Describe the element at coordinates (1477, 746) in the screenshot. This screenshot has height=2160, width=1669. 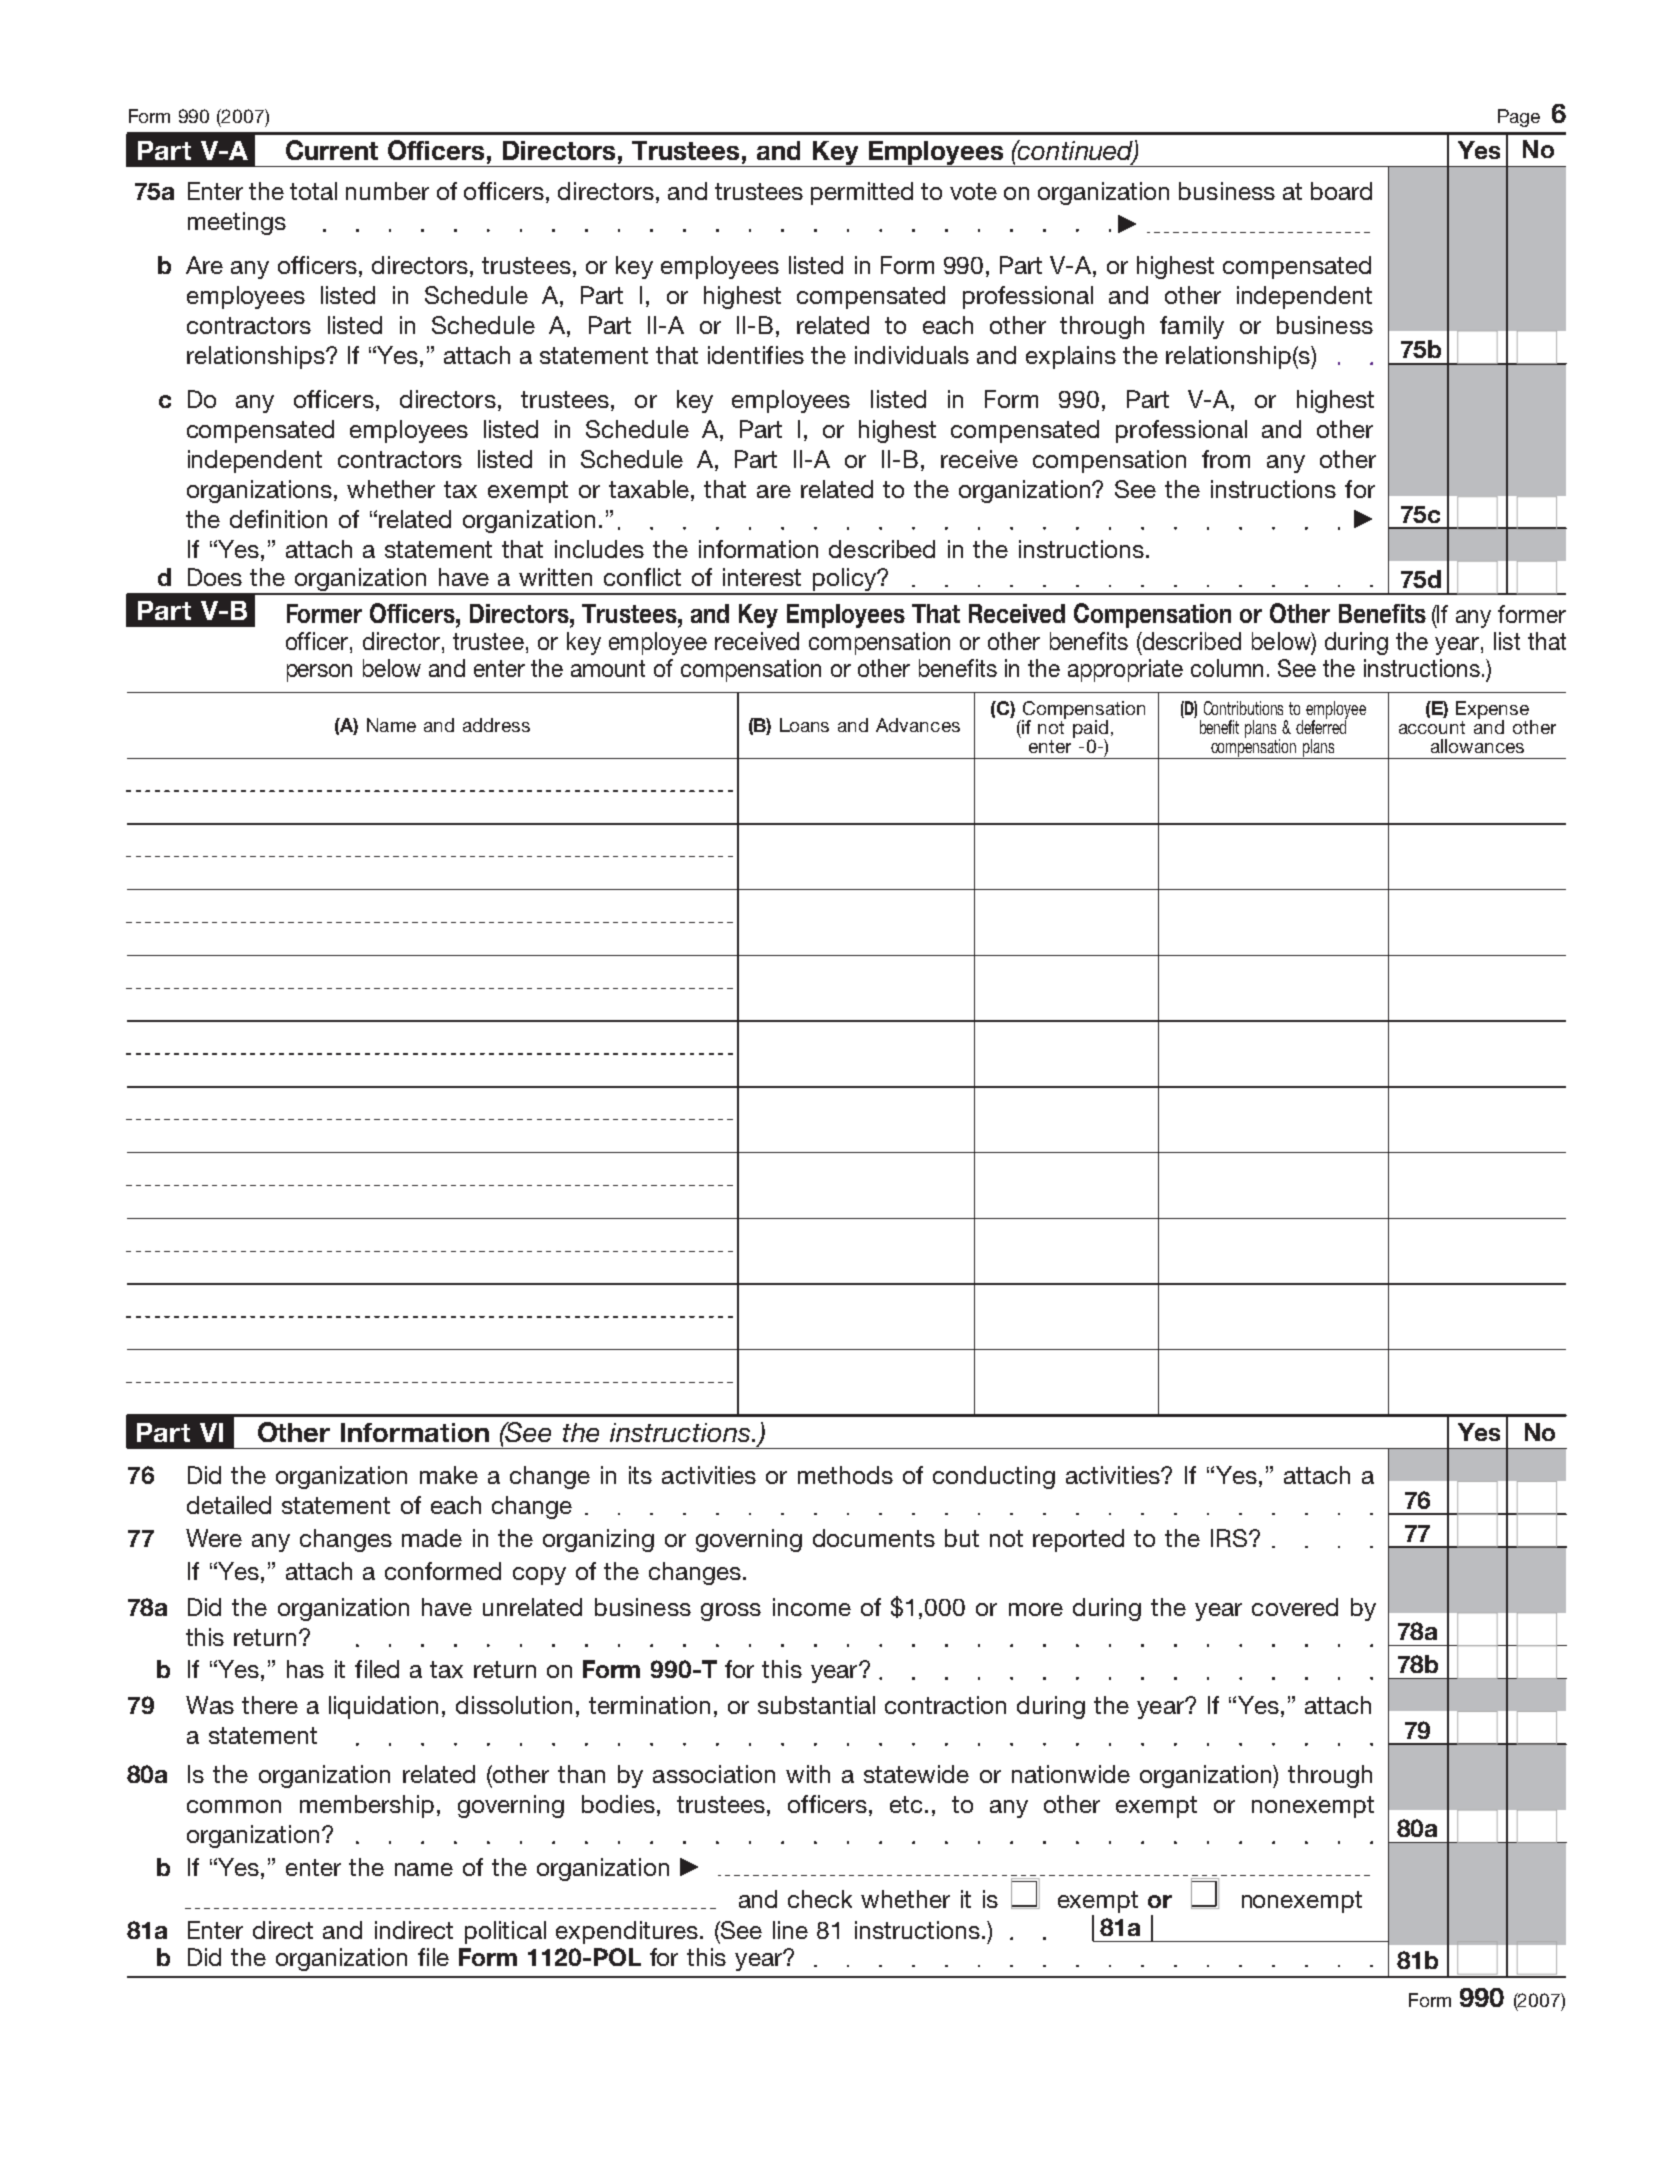
I see `allowances` at that location.
